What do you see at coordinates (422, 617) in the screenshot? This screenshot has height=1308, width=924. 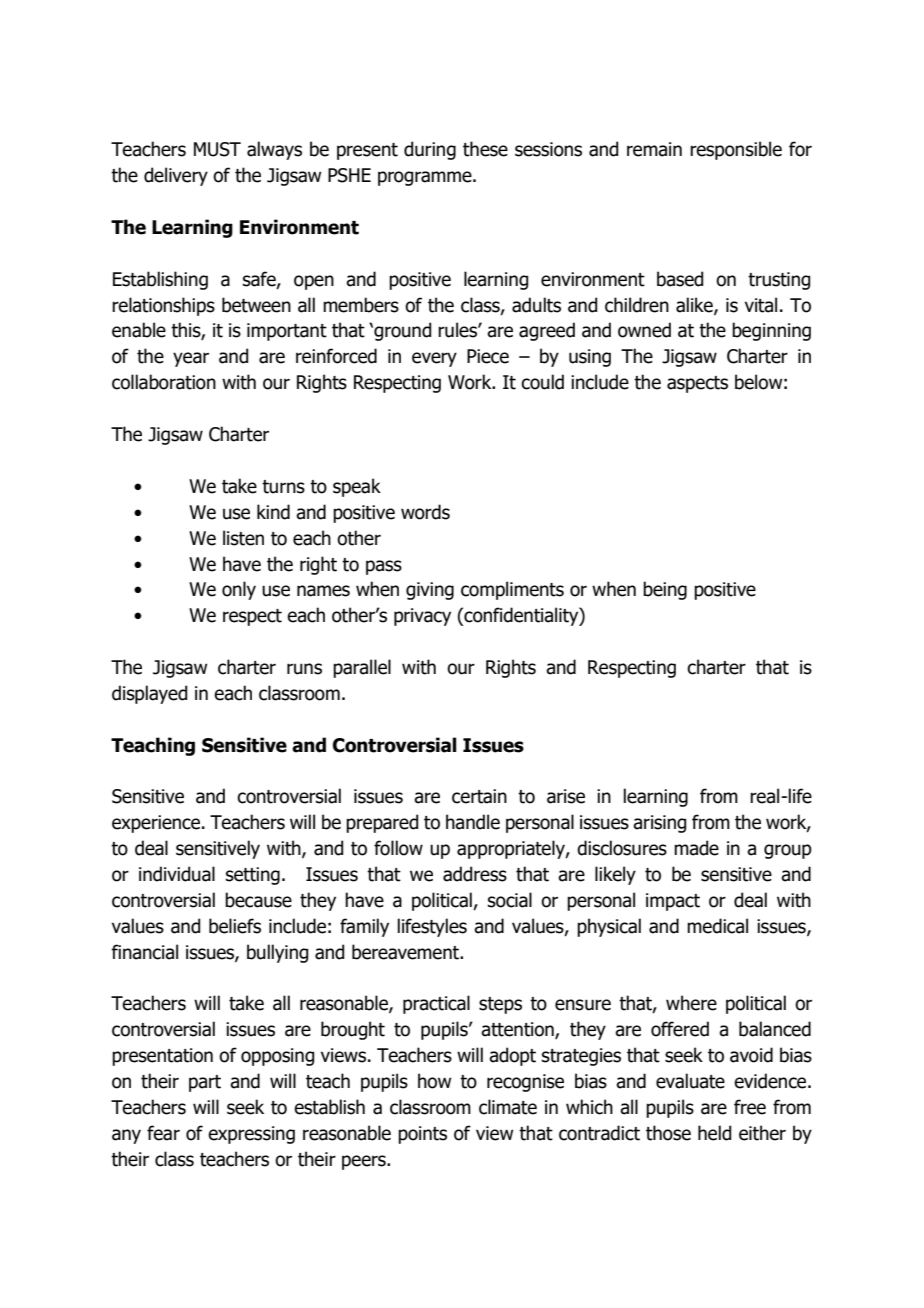 I see `privacy` at bounding box center [422, 617].
